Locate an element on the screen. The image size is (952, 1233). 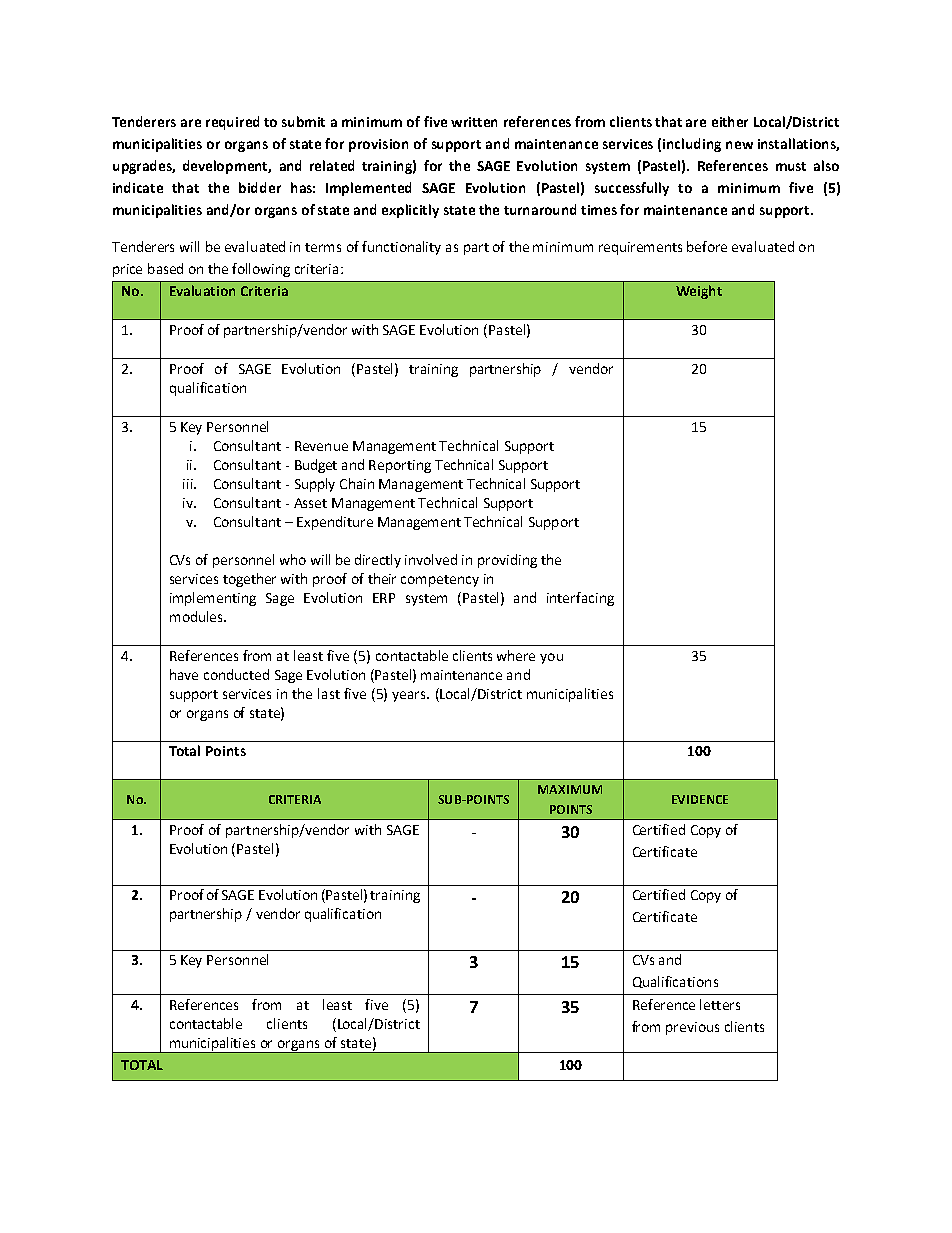
EVIDENCE is located at coordinates (700, 799).
